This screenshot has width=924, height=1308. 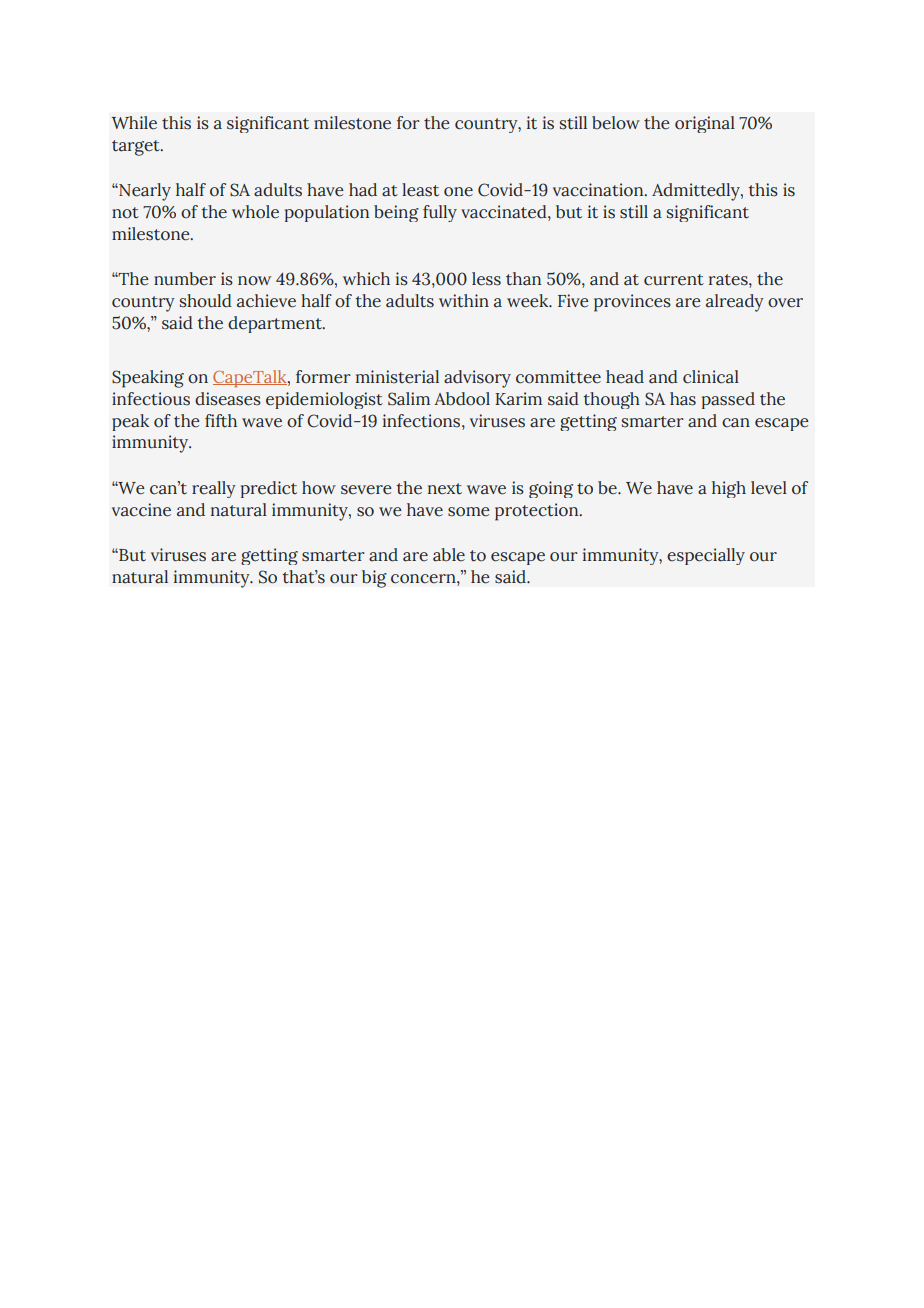 I want to click on advisory, so click(x=477, y=379).
